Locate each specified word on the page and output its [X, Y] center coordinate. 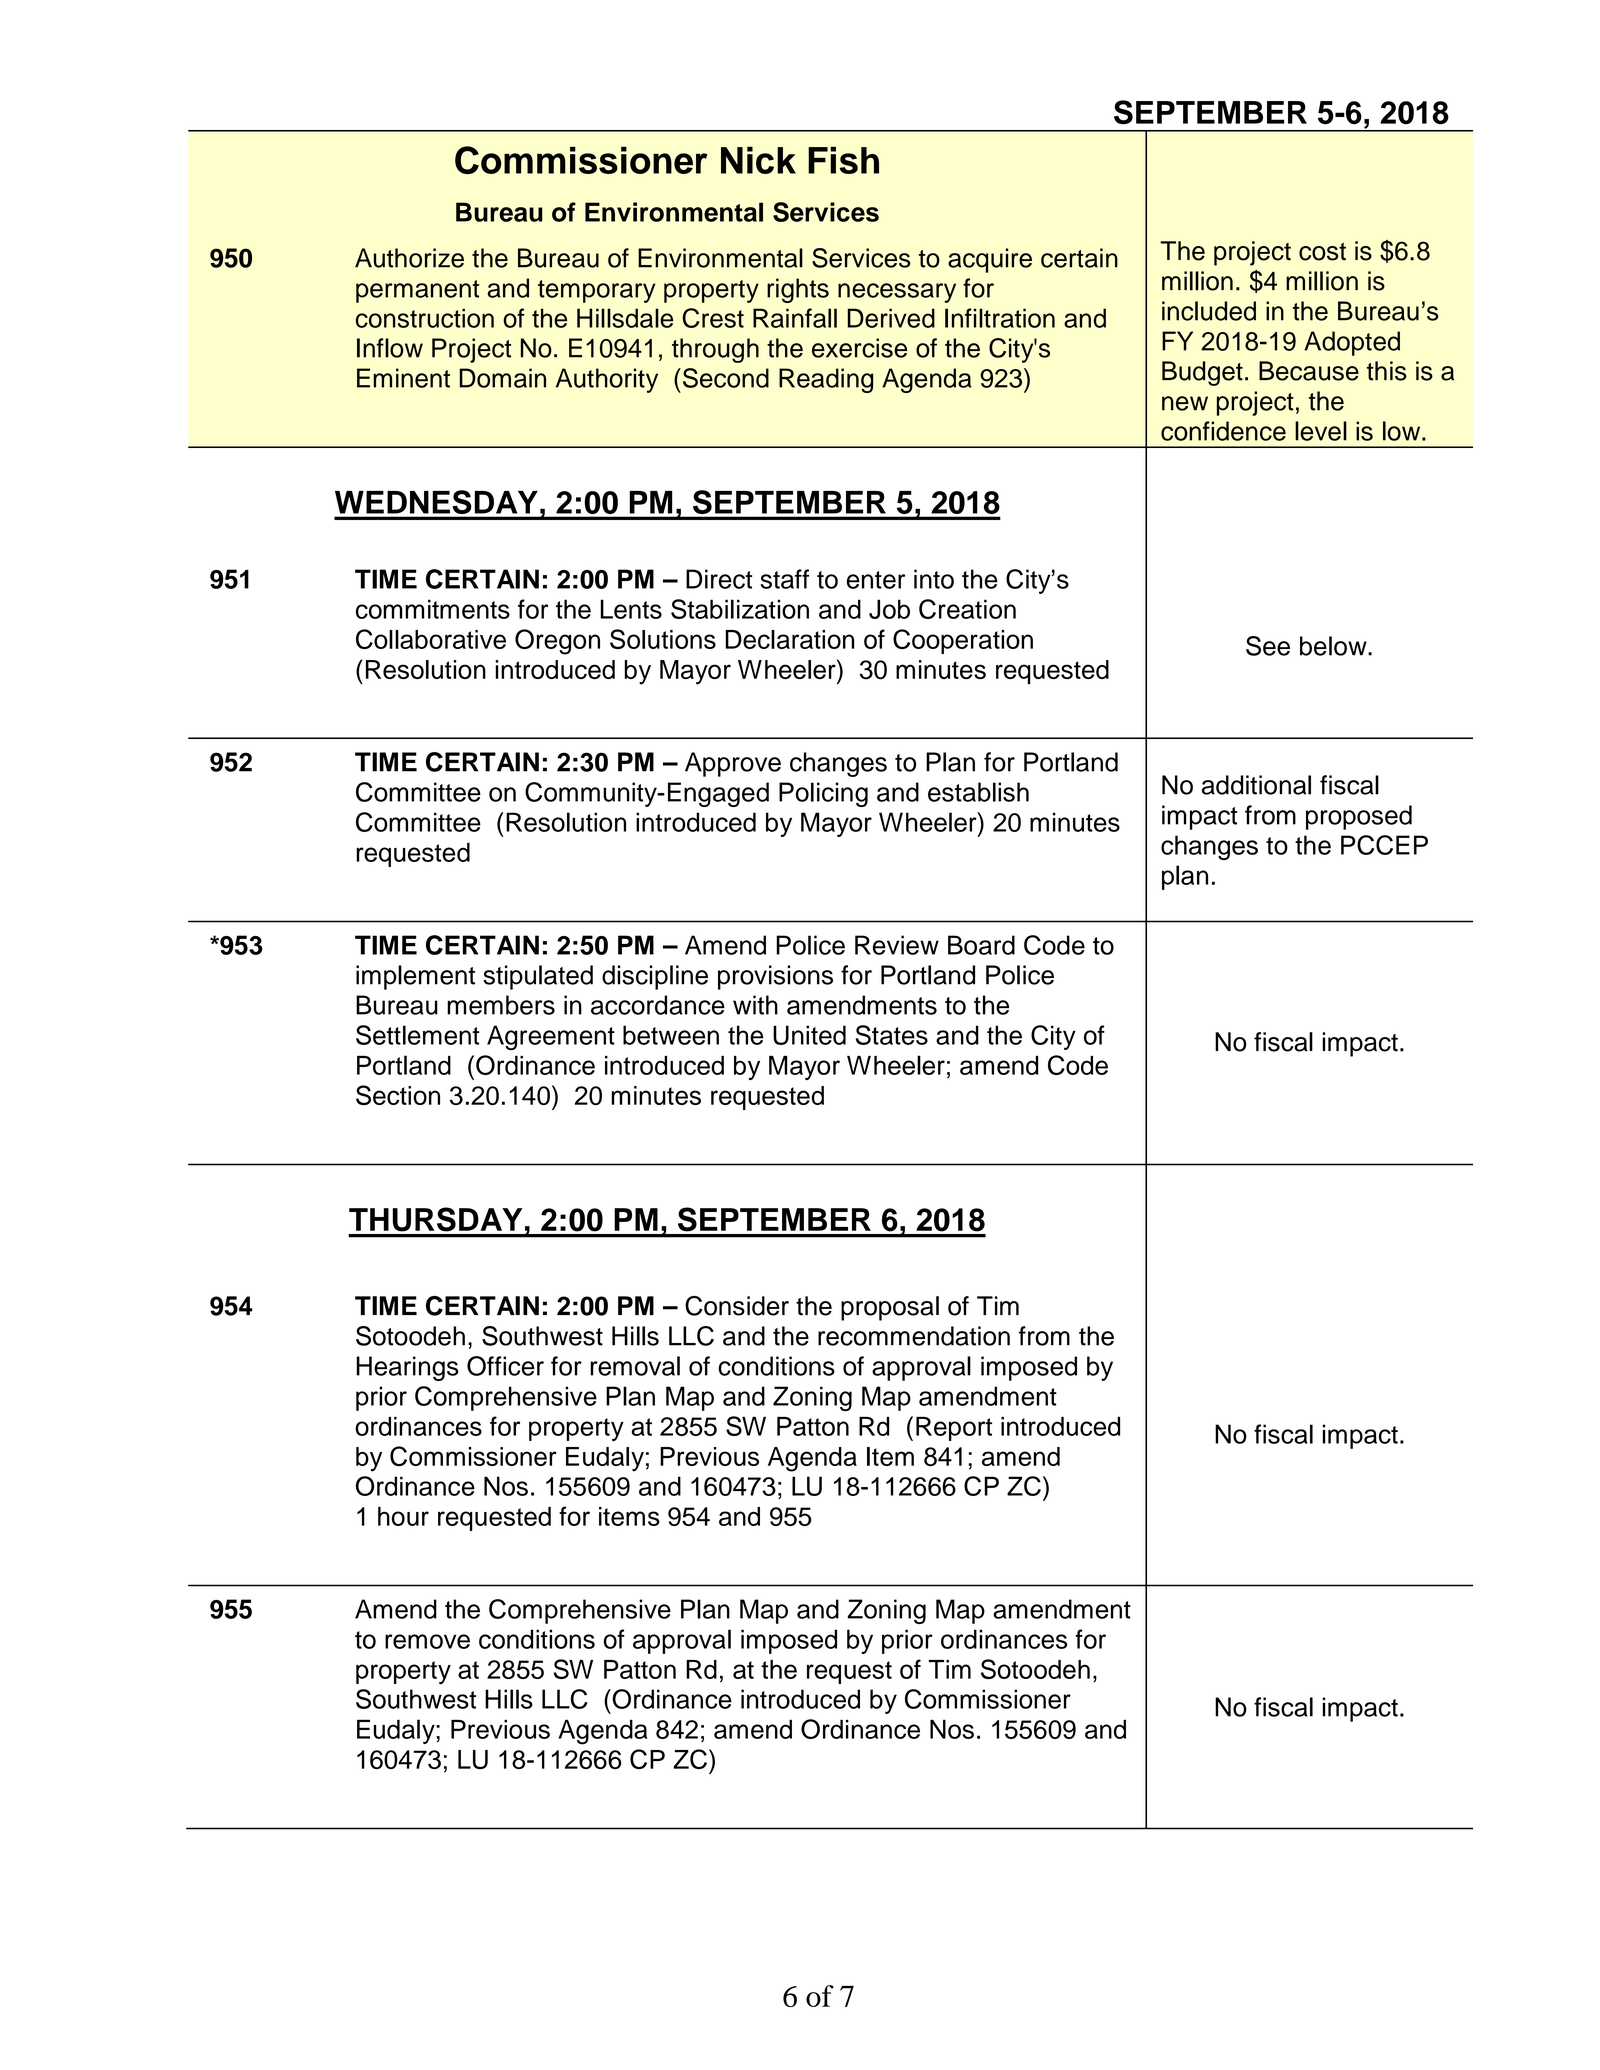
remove [427, 1641]
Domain [502, 378]
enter [876, 580]
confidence [1223, 431]
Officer [505, 1366]
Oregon [557, 642]
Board [981, 945]
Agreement [551, 1037]
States [892, 1035]
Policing [823, 794]
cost [1322, 252]
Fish [843, 160]
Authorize [409, 258]
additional [1256, 785]
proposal [890, 1308]
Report [954, 1429]
